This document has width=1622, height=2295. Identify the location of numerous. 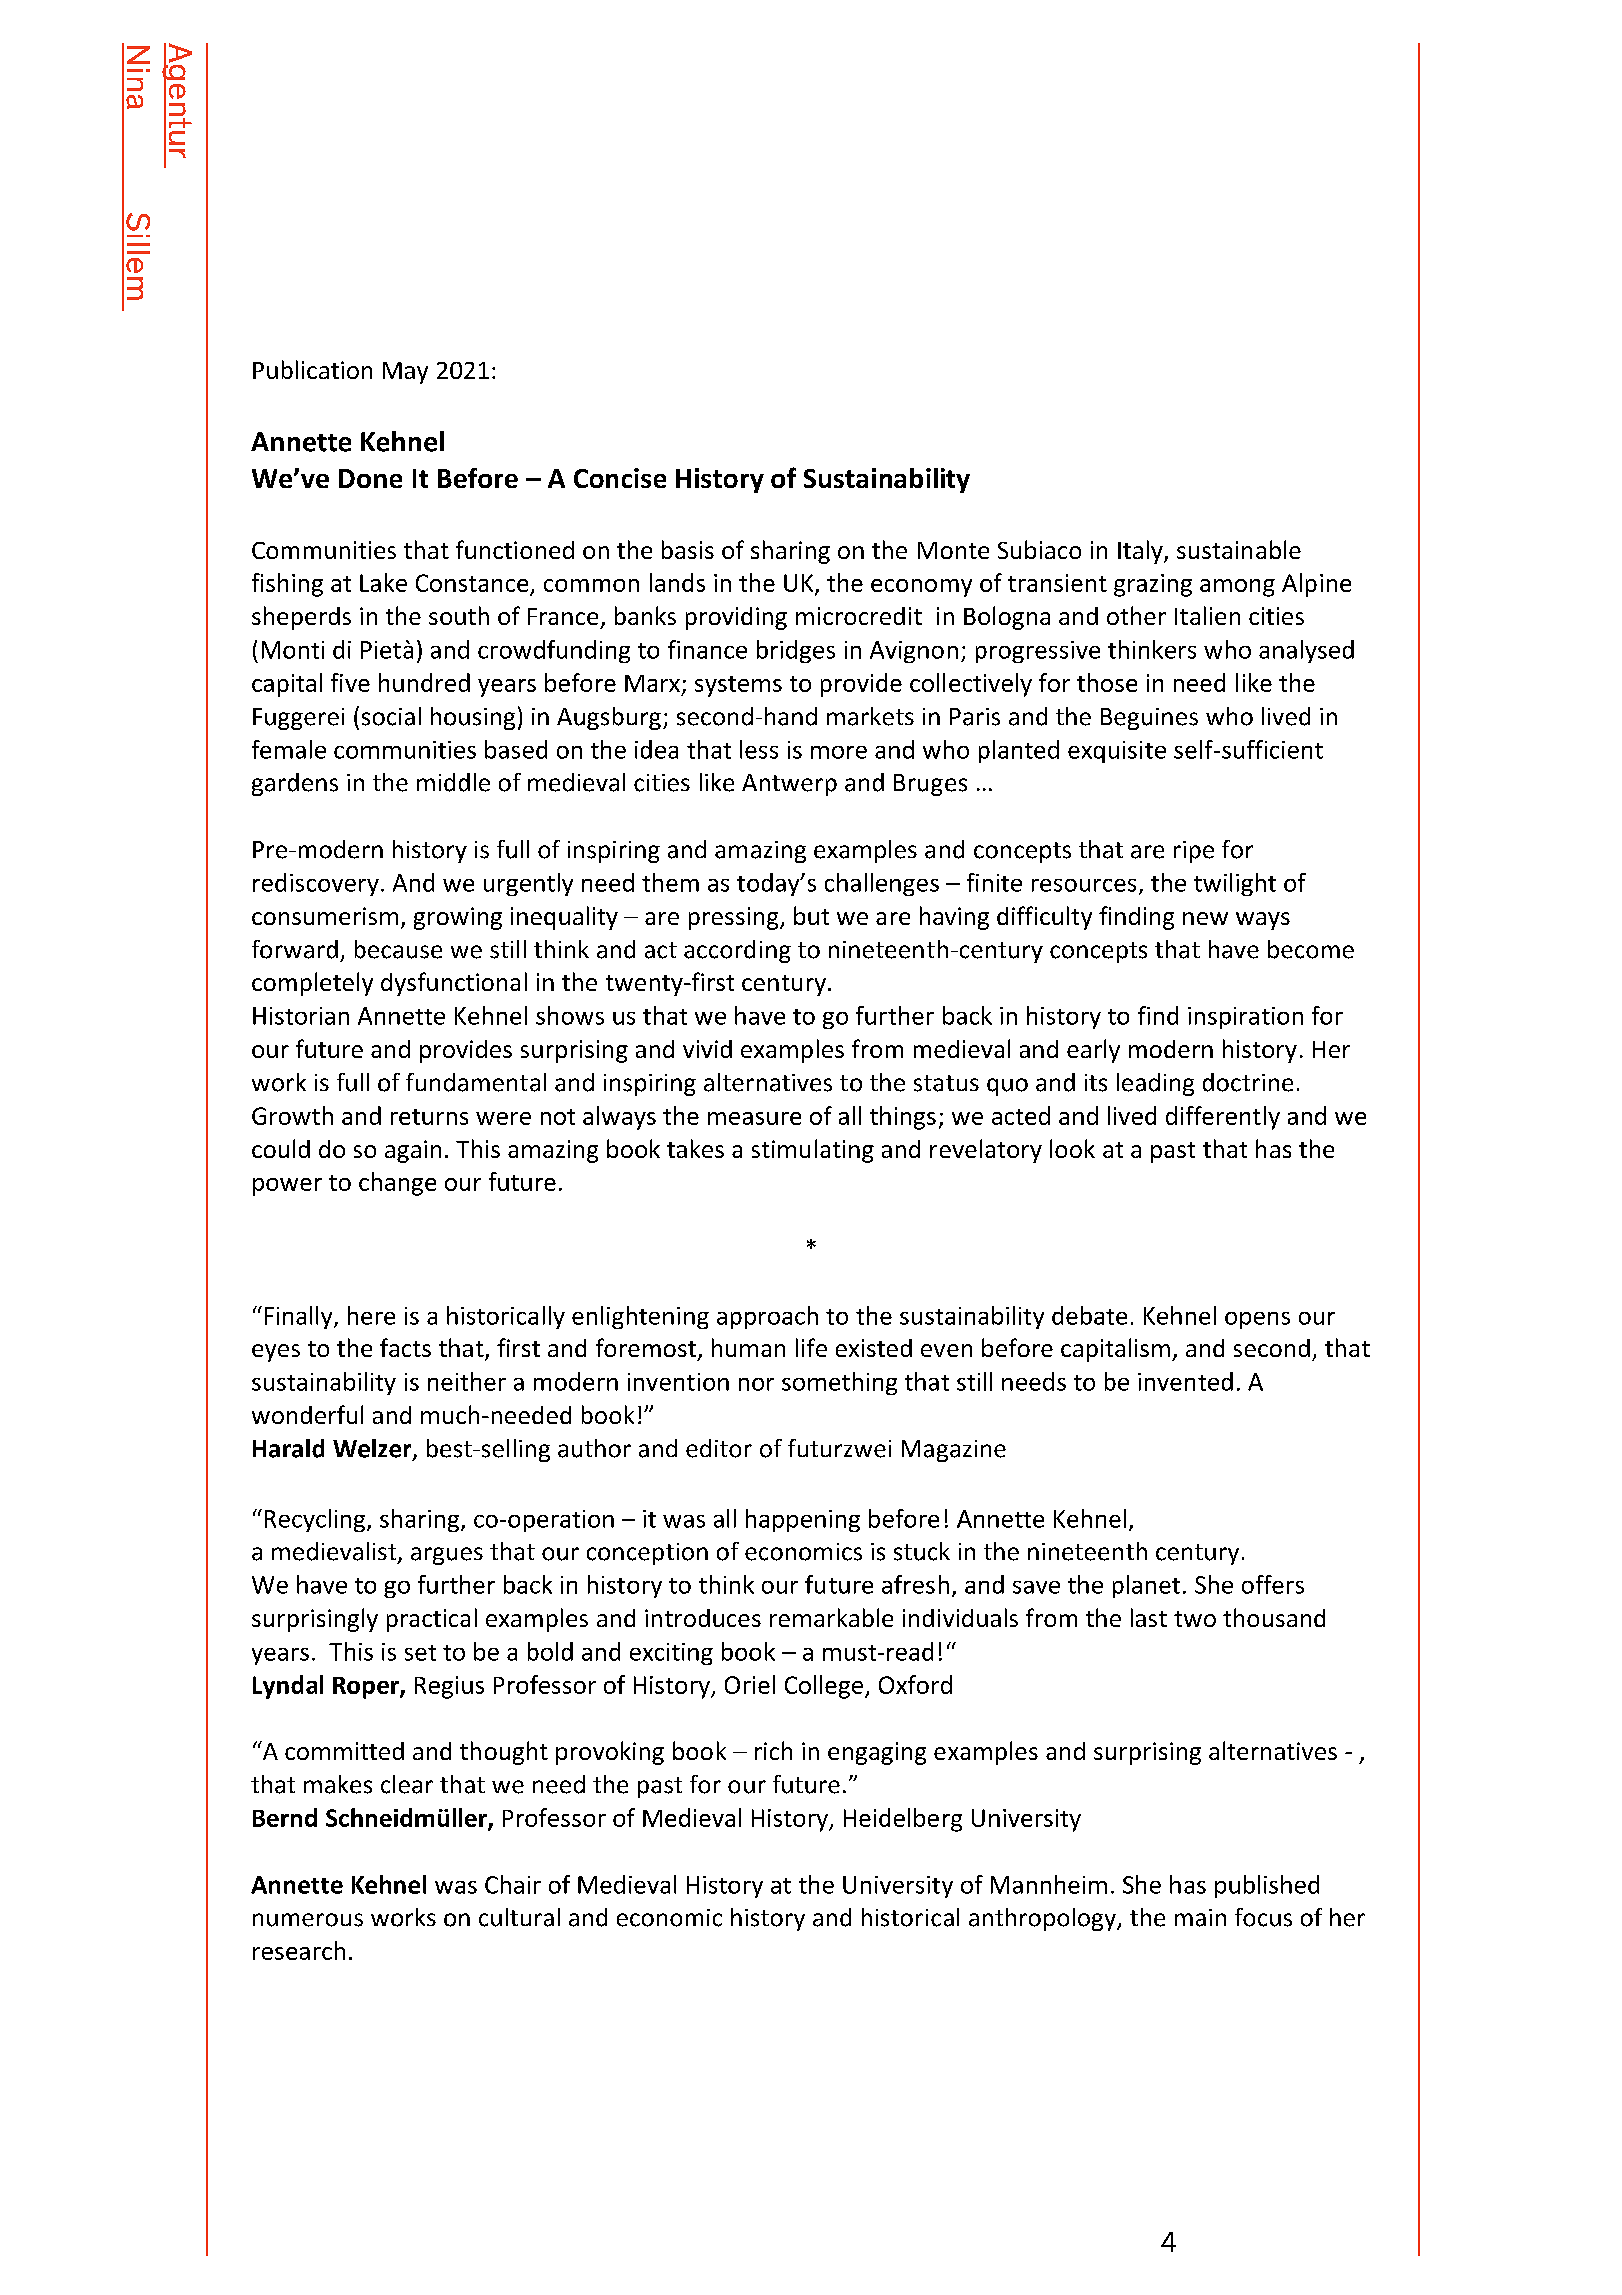
(308, 1920).
